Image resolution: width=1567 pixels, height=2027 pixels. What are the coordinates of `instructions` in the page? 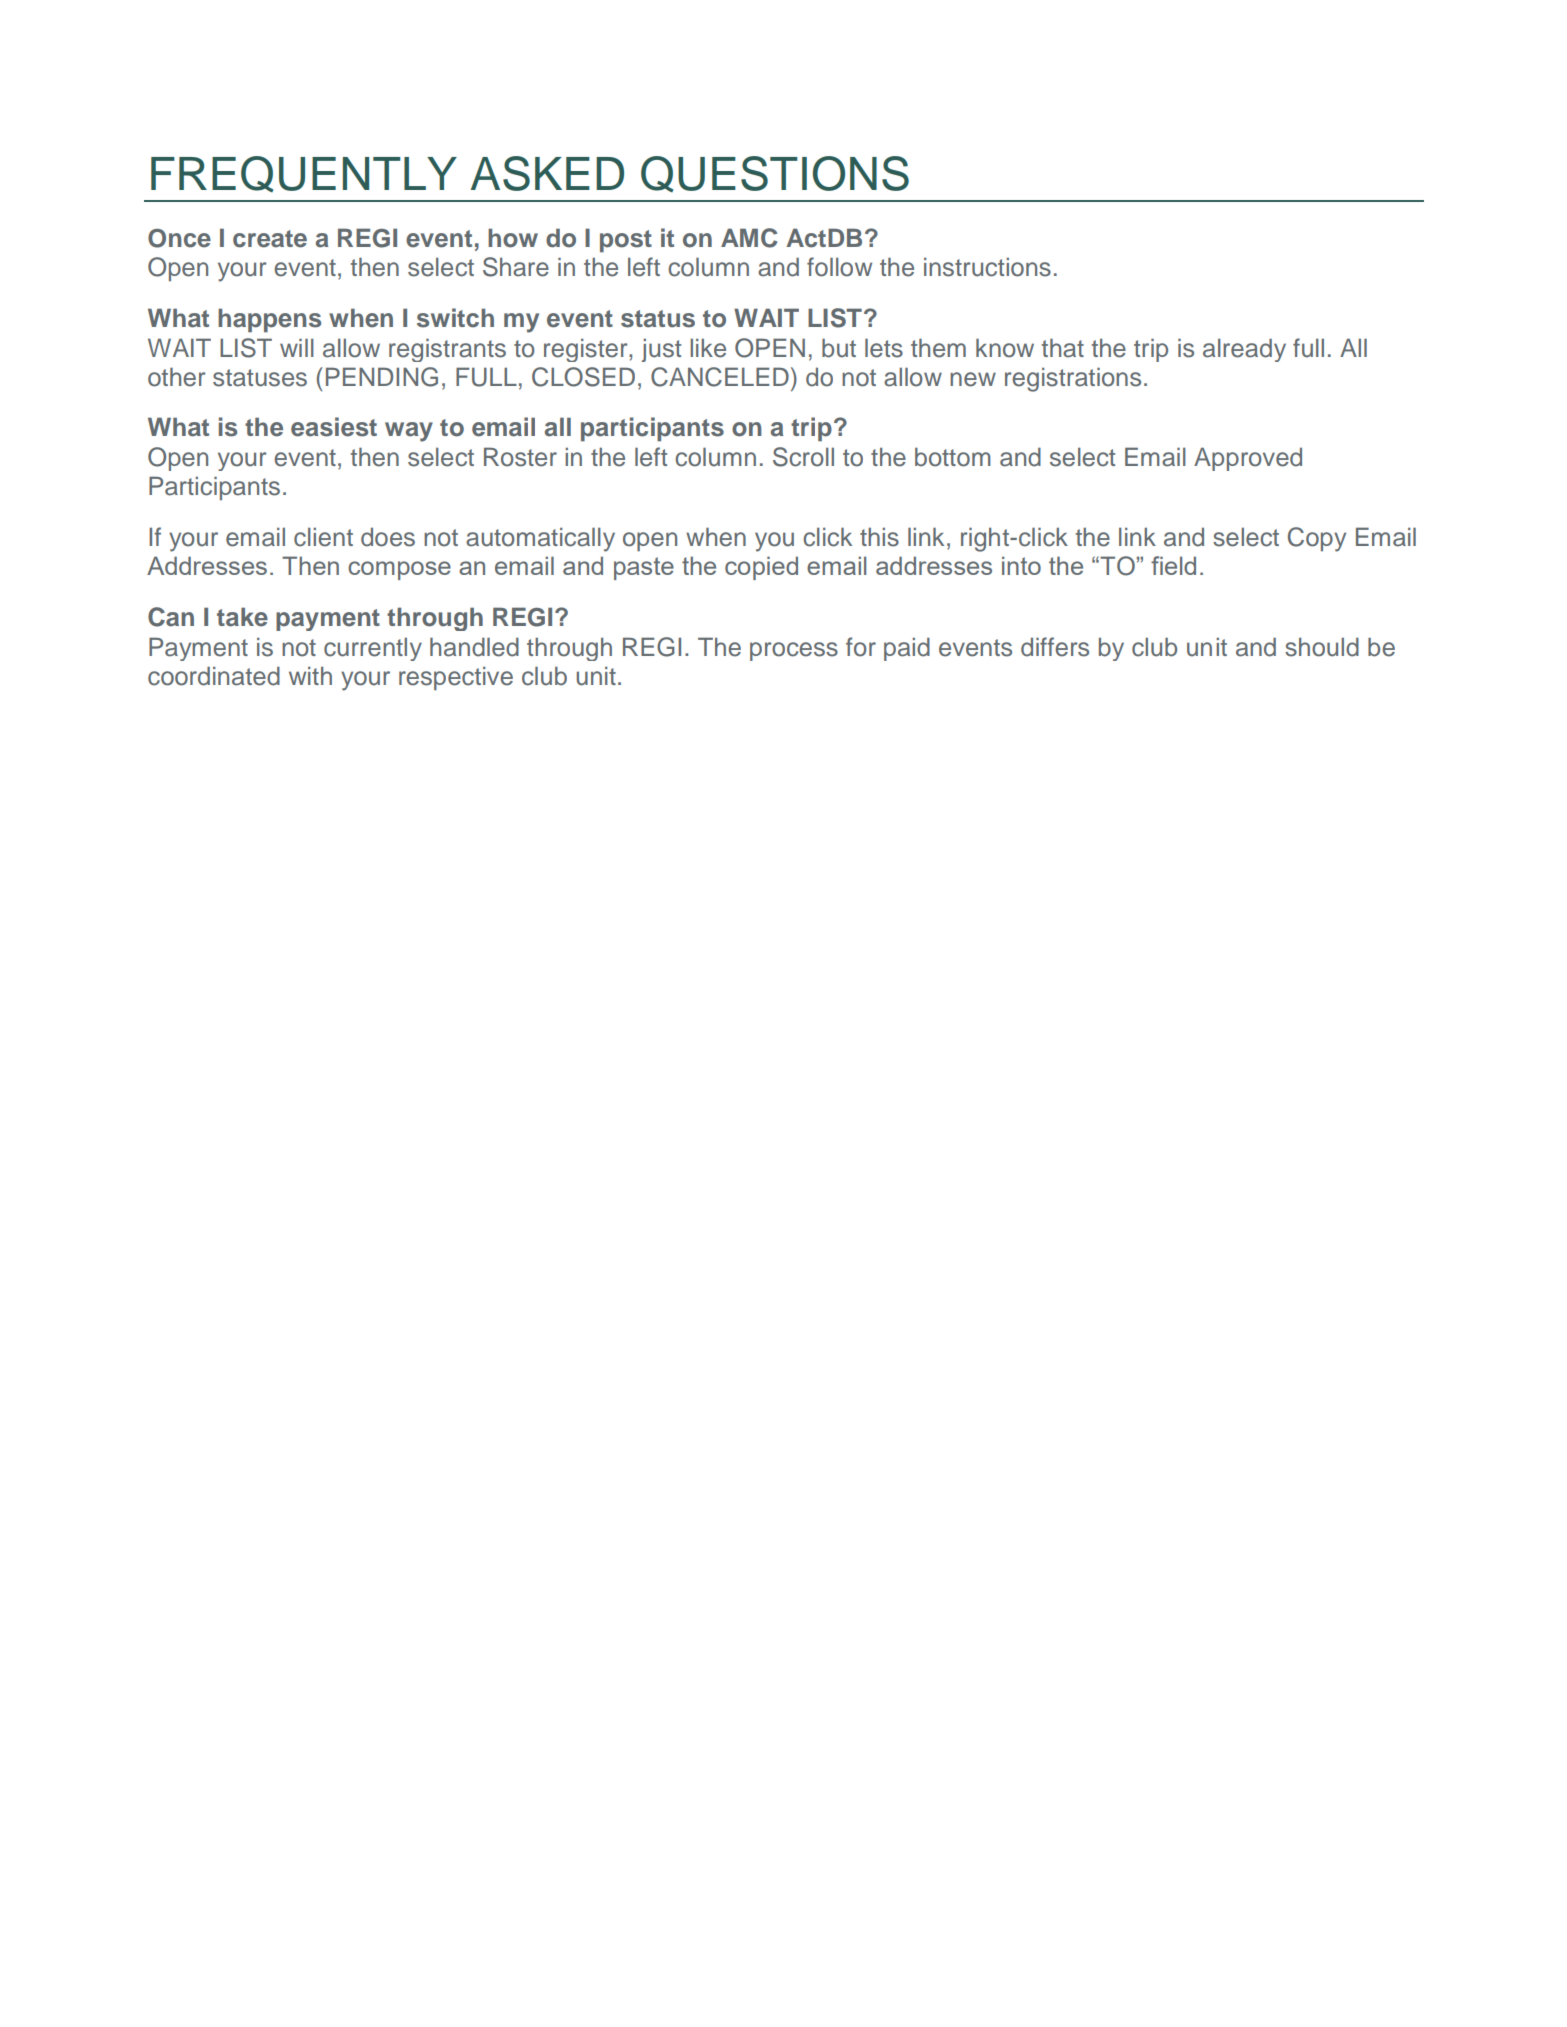 It's located at (987, 267).
